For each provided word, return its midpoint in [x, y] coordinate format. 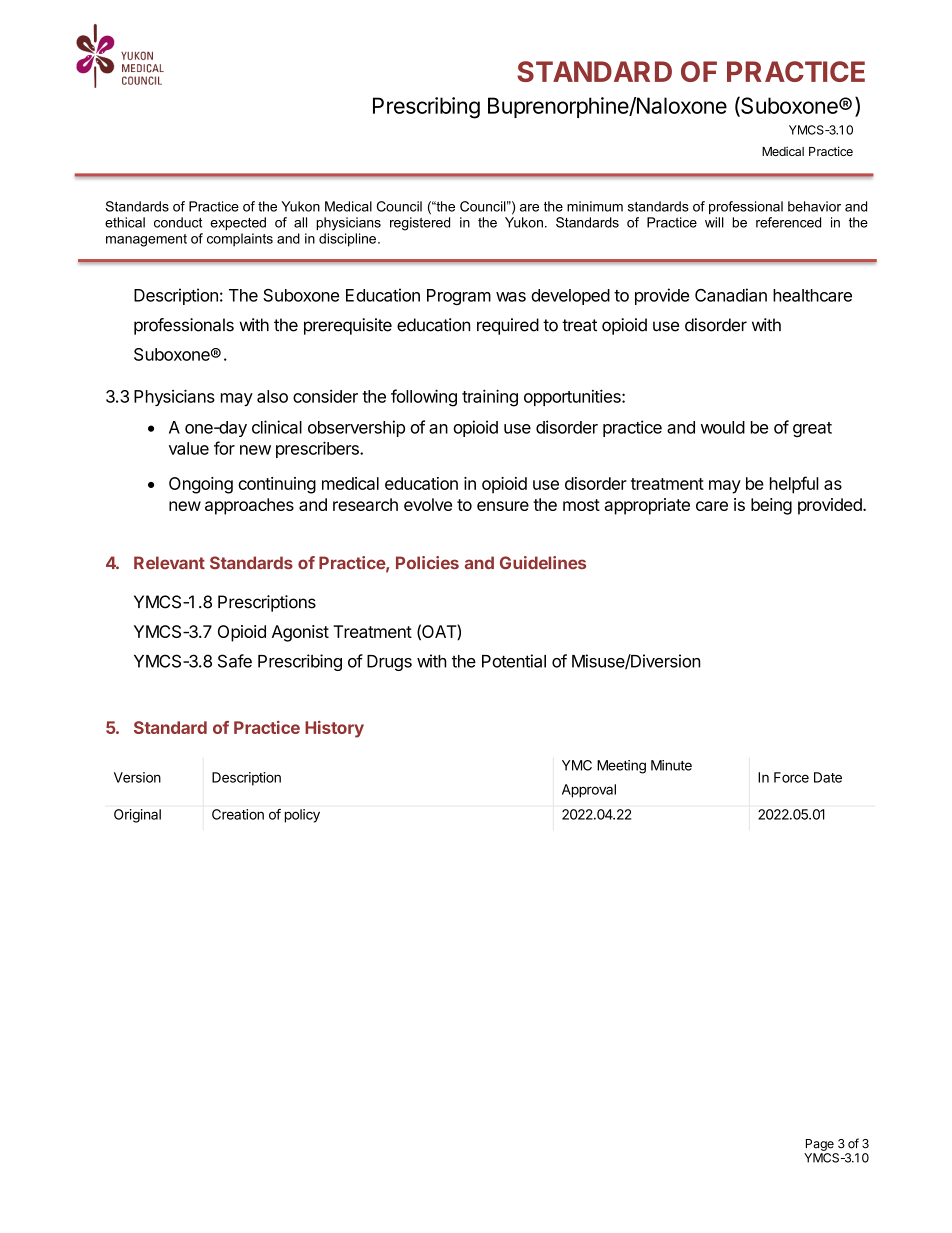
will [714, 222]
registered [420, 224]
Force [791, 777]
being [771, 506]
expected [238, 223]
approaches [249, 506]
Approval [589, 791]
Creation [238, 814]
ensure [503, 506]
